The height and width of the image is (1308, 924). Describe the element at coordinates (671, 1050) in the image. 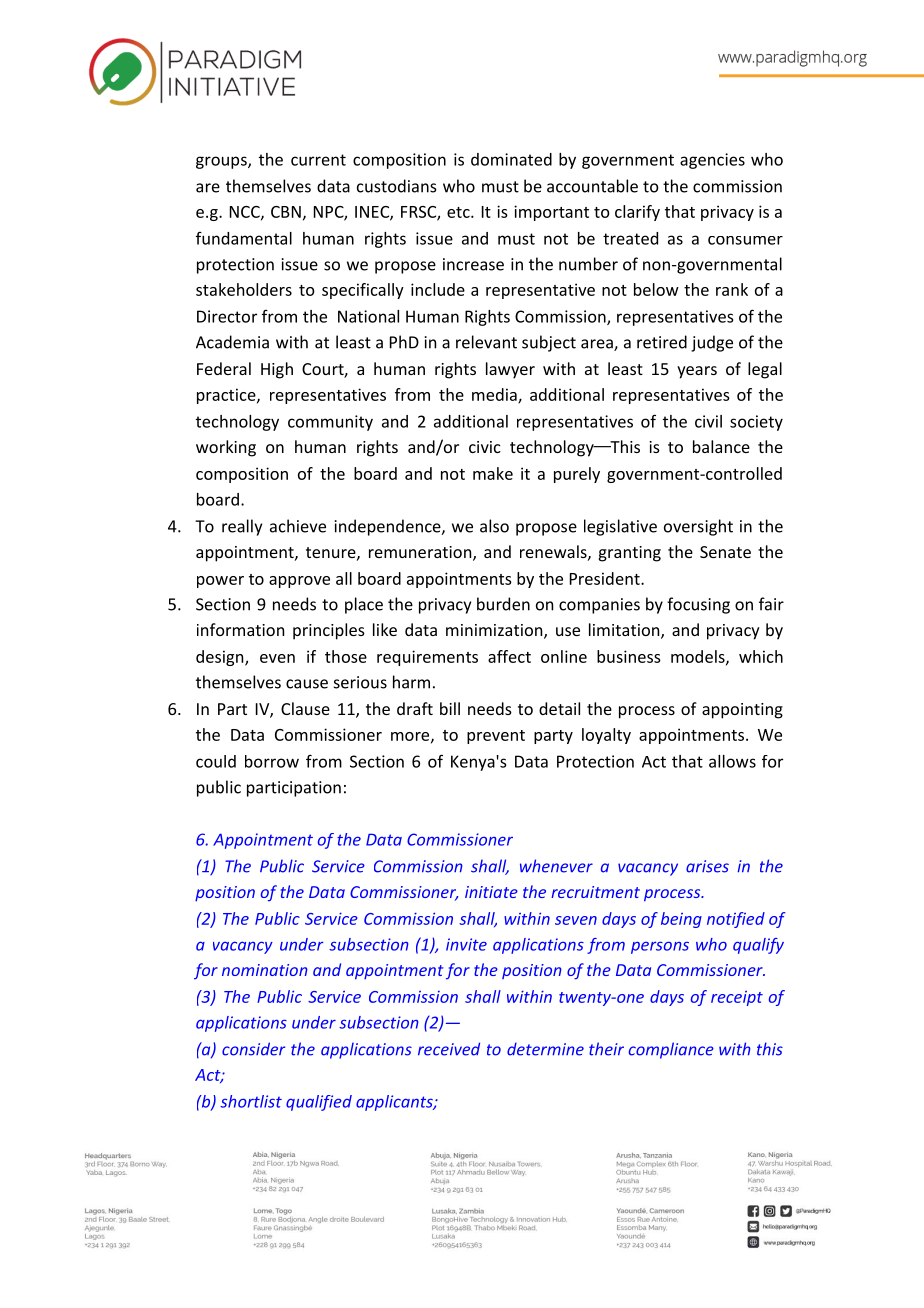

I see `compliance` at that location.
